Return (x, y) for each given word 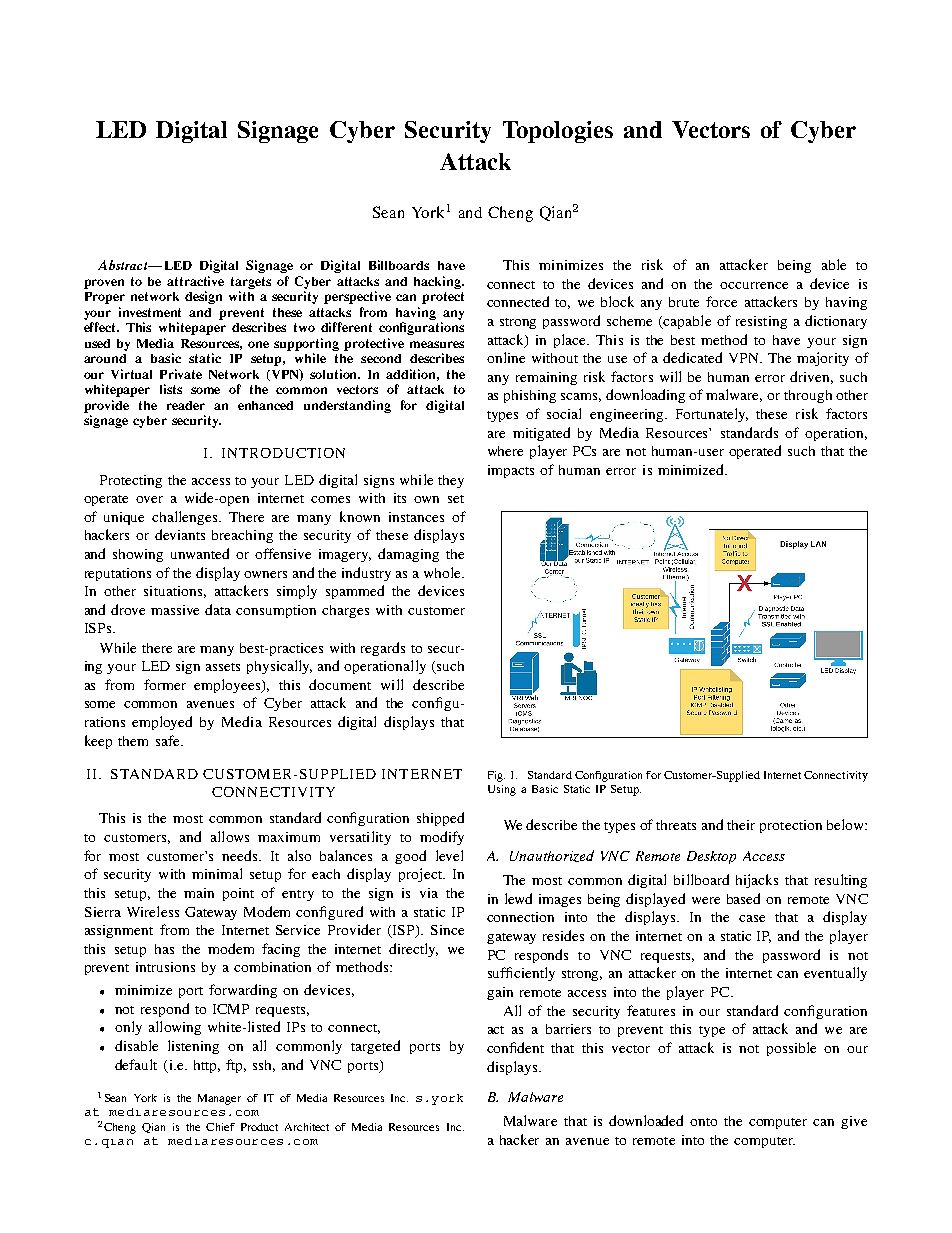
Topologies (558, 132)
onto (703, 1122)
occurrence (754, 285)
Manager (219, 1099)
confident (515, 1047)
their (741, 825)
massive (175, 610)
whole (443, 572)
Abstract (124, 265)
